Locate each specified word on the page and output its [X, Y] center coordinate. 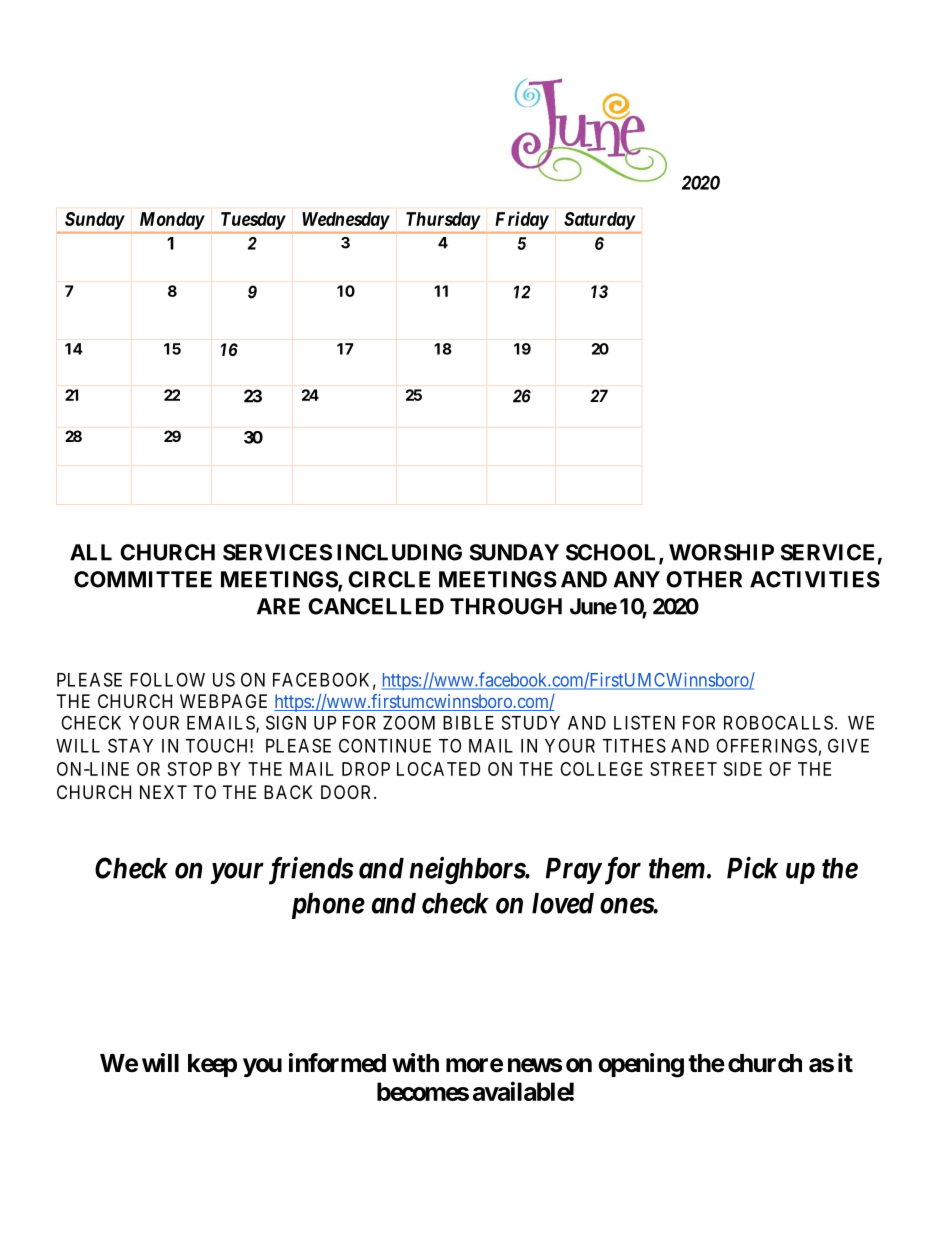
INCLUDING [399, 552]
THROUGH [506, 606]
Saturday [599, 221]
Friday [522, 220]
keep [212, 1065]
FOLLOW [167, 679]
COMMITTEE [143, 579]
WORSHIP [721, 552]
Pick [752, 868]
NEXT [163, 792]
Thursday [443, 221]
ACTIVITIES [815, 579]
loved [563, 903]
